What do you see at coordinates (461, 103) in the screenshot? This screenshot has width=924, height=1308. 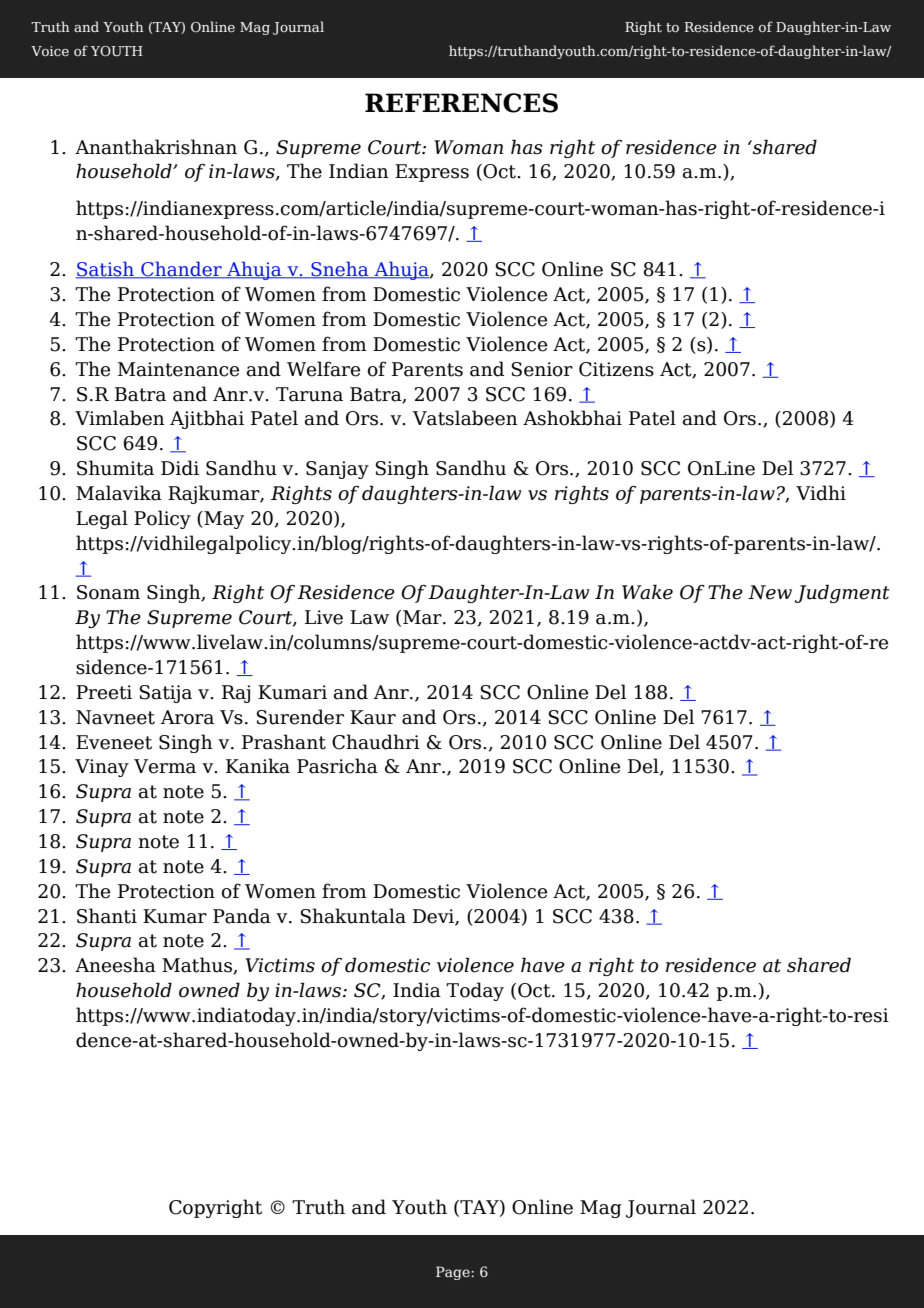 I see `REFERENCES` at bounding box center [461, 103].
